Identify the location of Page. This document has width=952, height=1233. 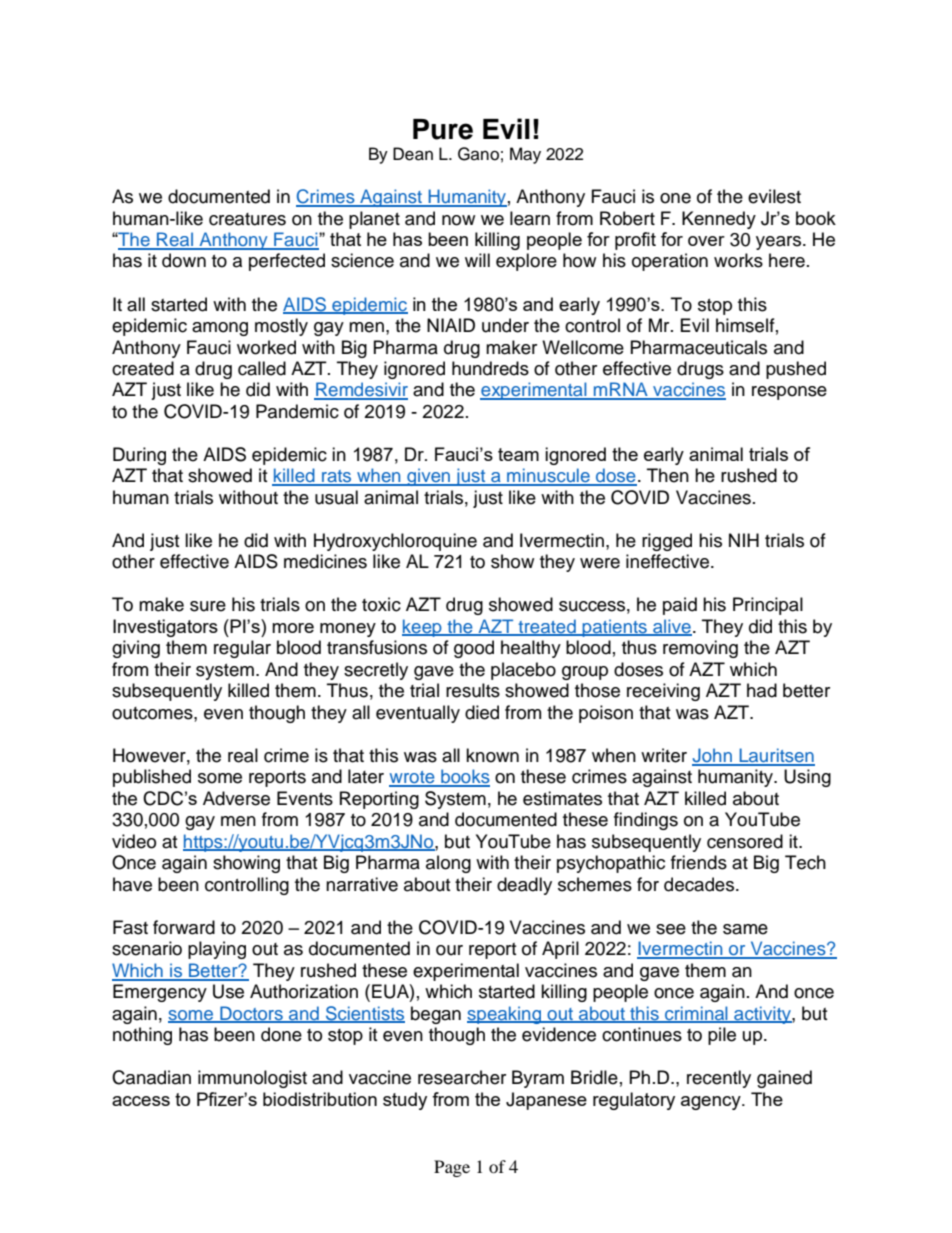
(452, 1168).
